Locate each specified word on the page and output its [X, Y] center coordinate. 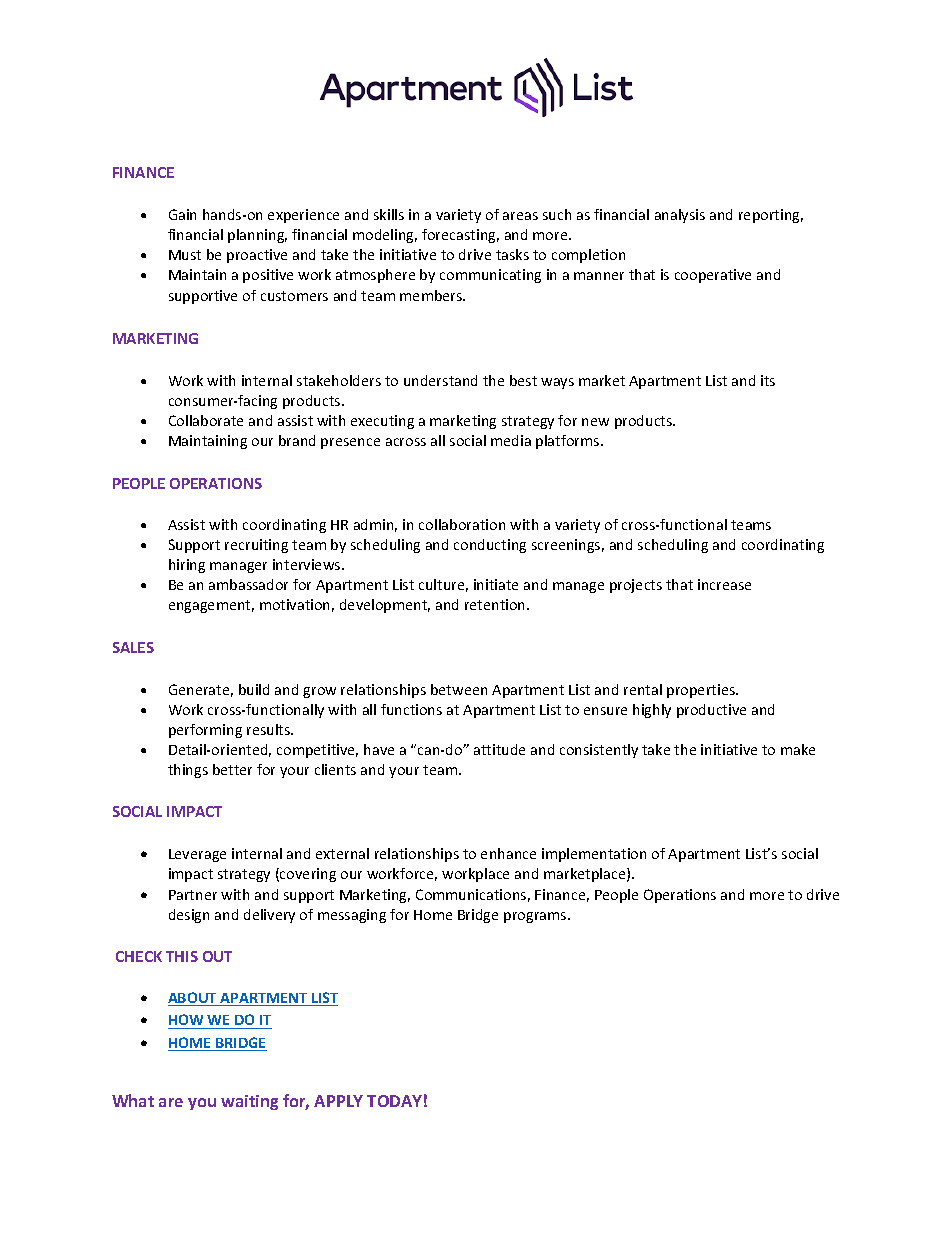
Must [185, 255]
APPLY [338, 1101]
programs [536, 917]
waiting [249, 1102]
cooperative [713, 276]
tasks [512, 254]
